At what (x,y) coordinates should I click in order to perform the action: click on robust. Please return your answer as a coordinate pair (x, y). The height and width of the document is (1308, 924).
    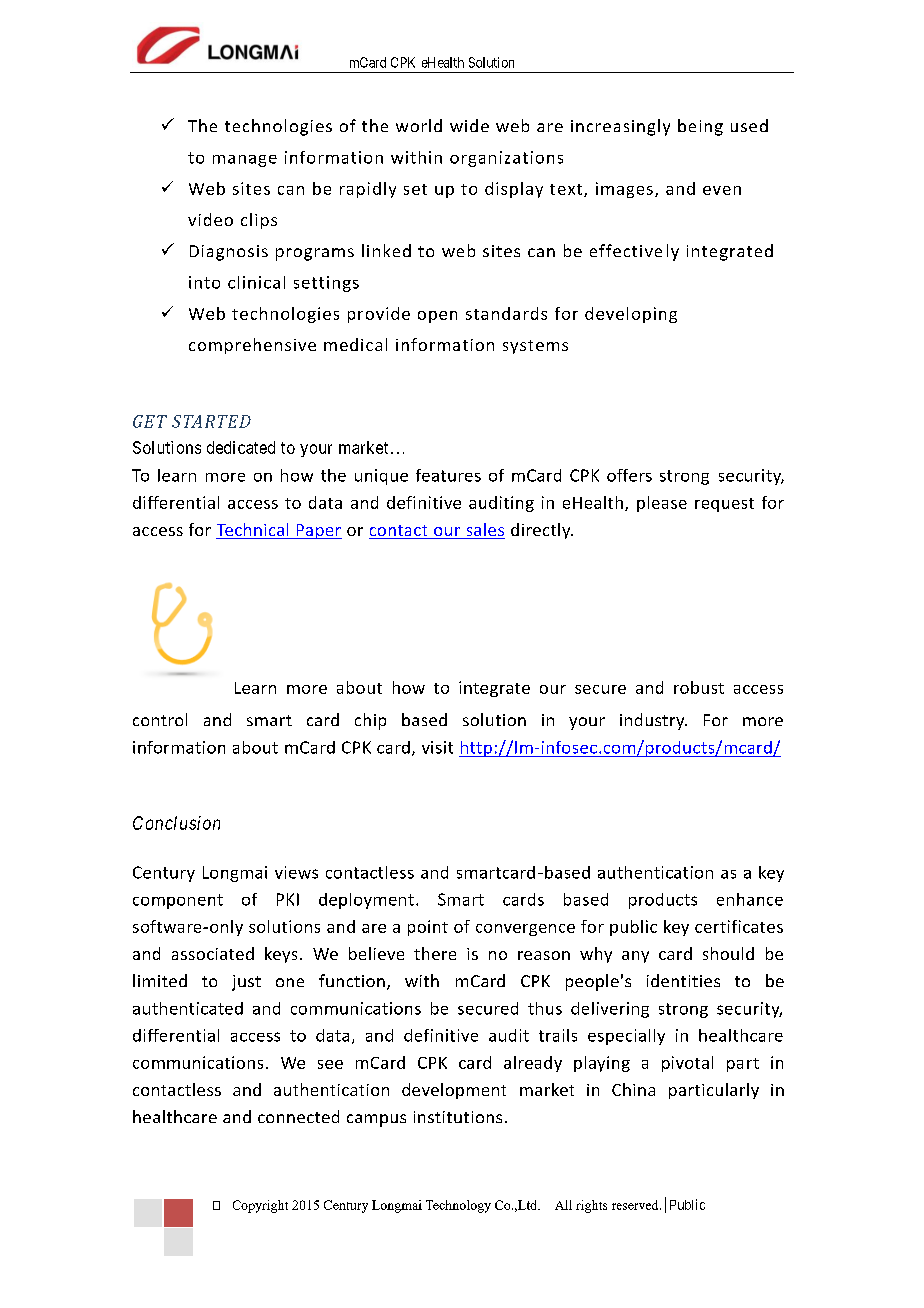
    Looking at the image, I should click on (699, 687).
